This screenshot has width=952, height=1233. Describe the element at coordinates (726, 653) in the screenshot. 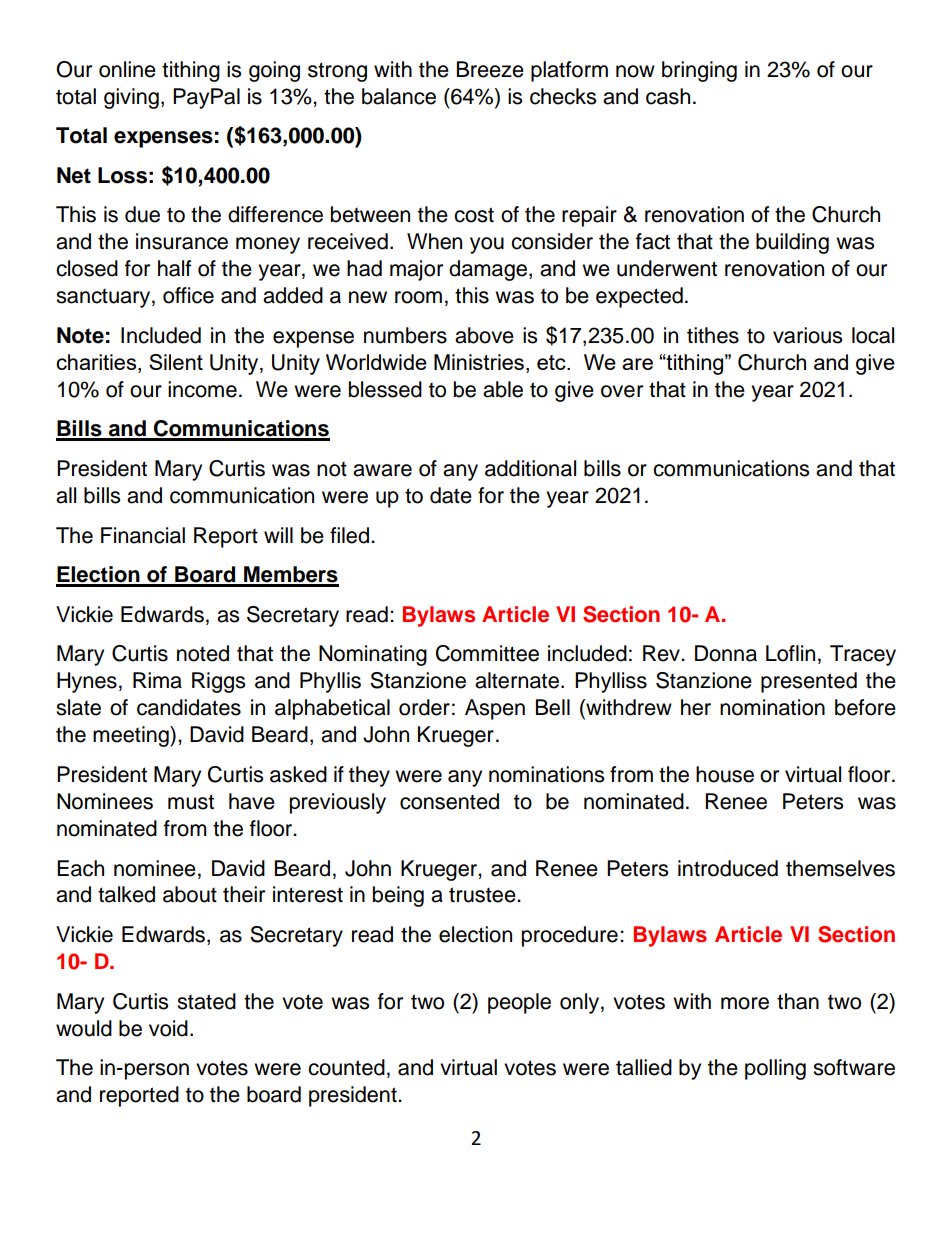

I see `Donna` at that location.
